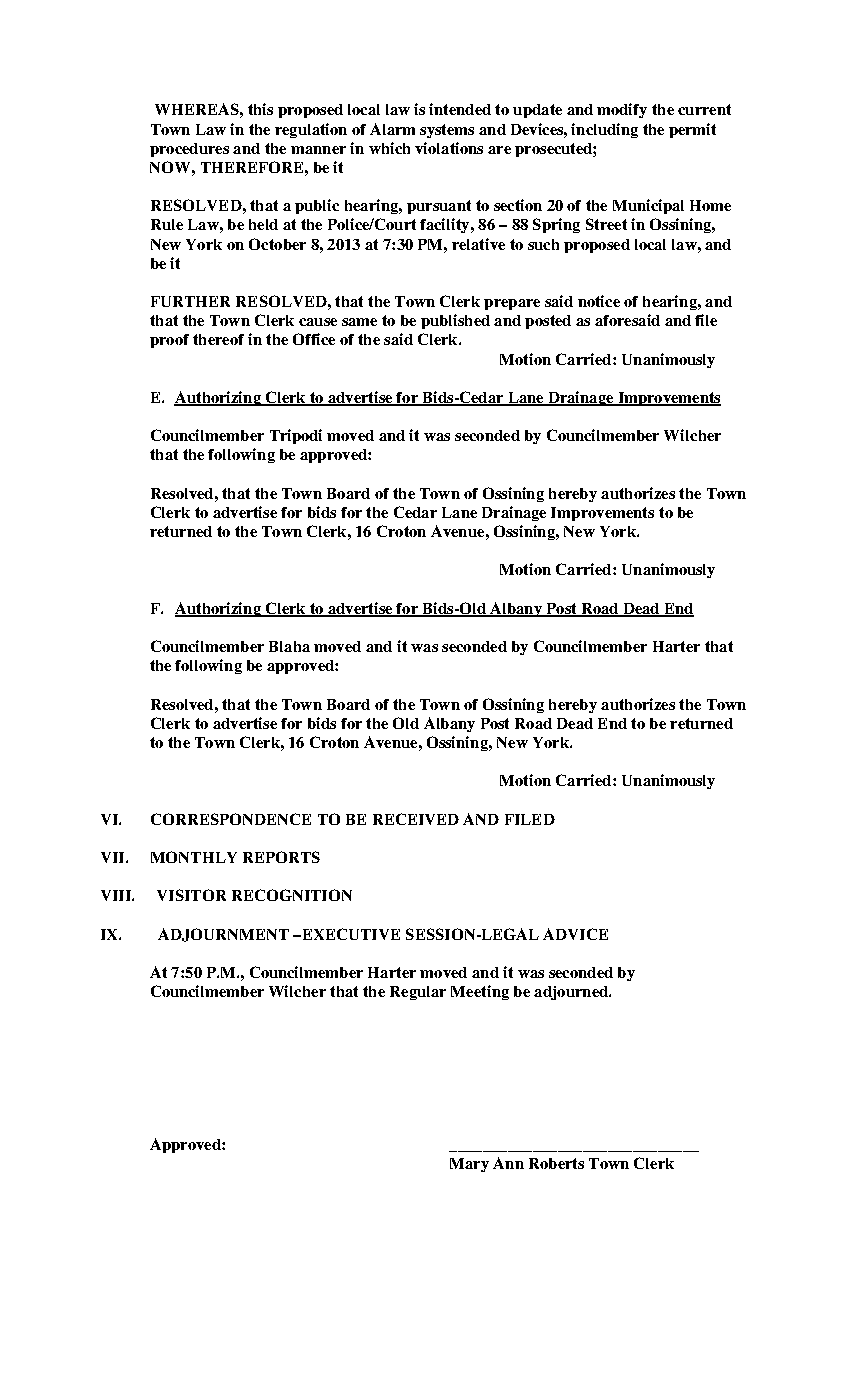 Image resolution: width=849 pixels, height=1400 pixels. I want to click on proof, so click(169, 341).
